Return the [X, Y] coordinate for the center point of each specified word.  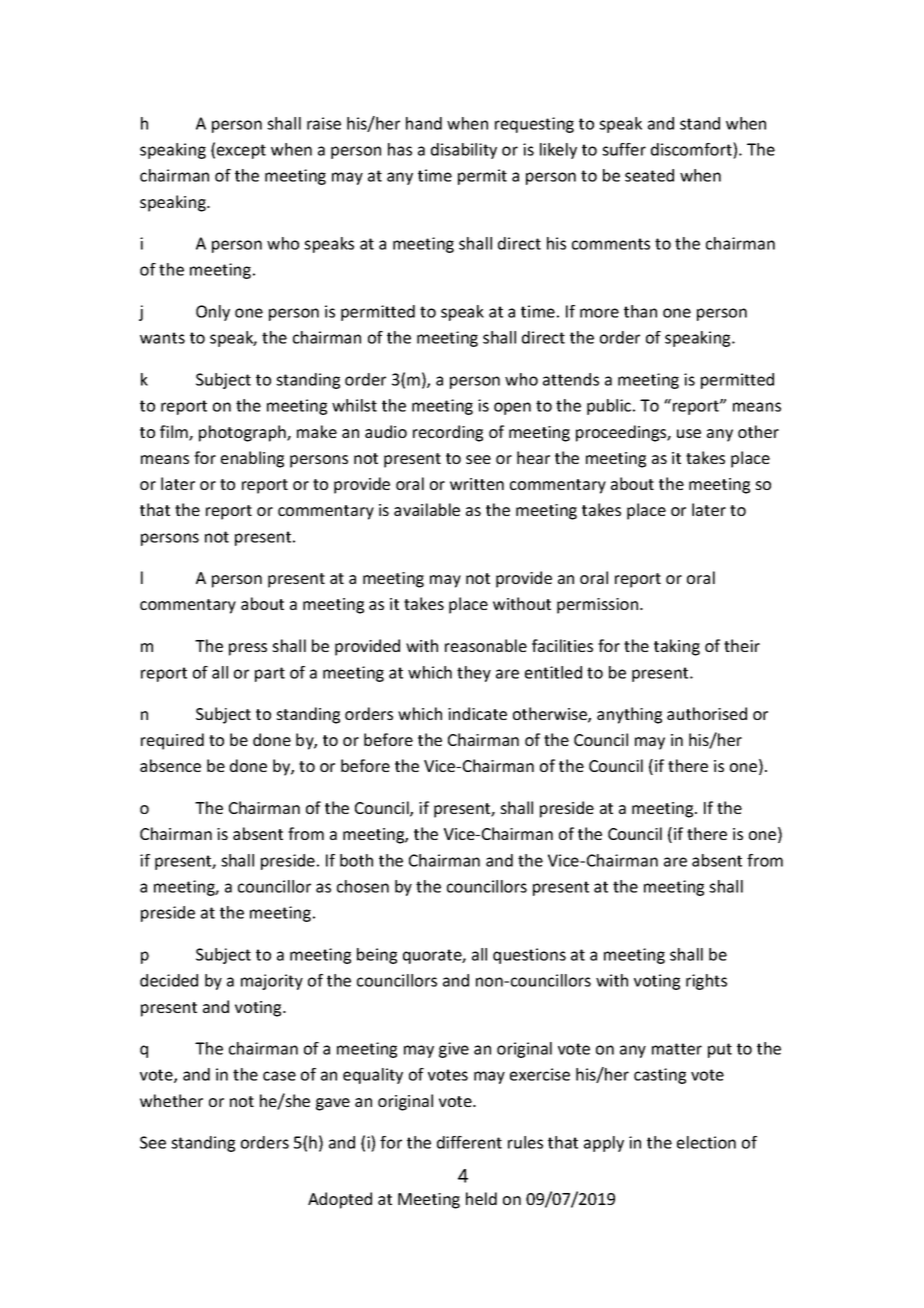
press [248, 649]
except [241, 151]
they [474, 674]
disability [464, 151]
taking [677, 647]
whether [171, 1100]
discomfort [692, 149]
